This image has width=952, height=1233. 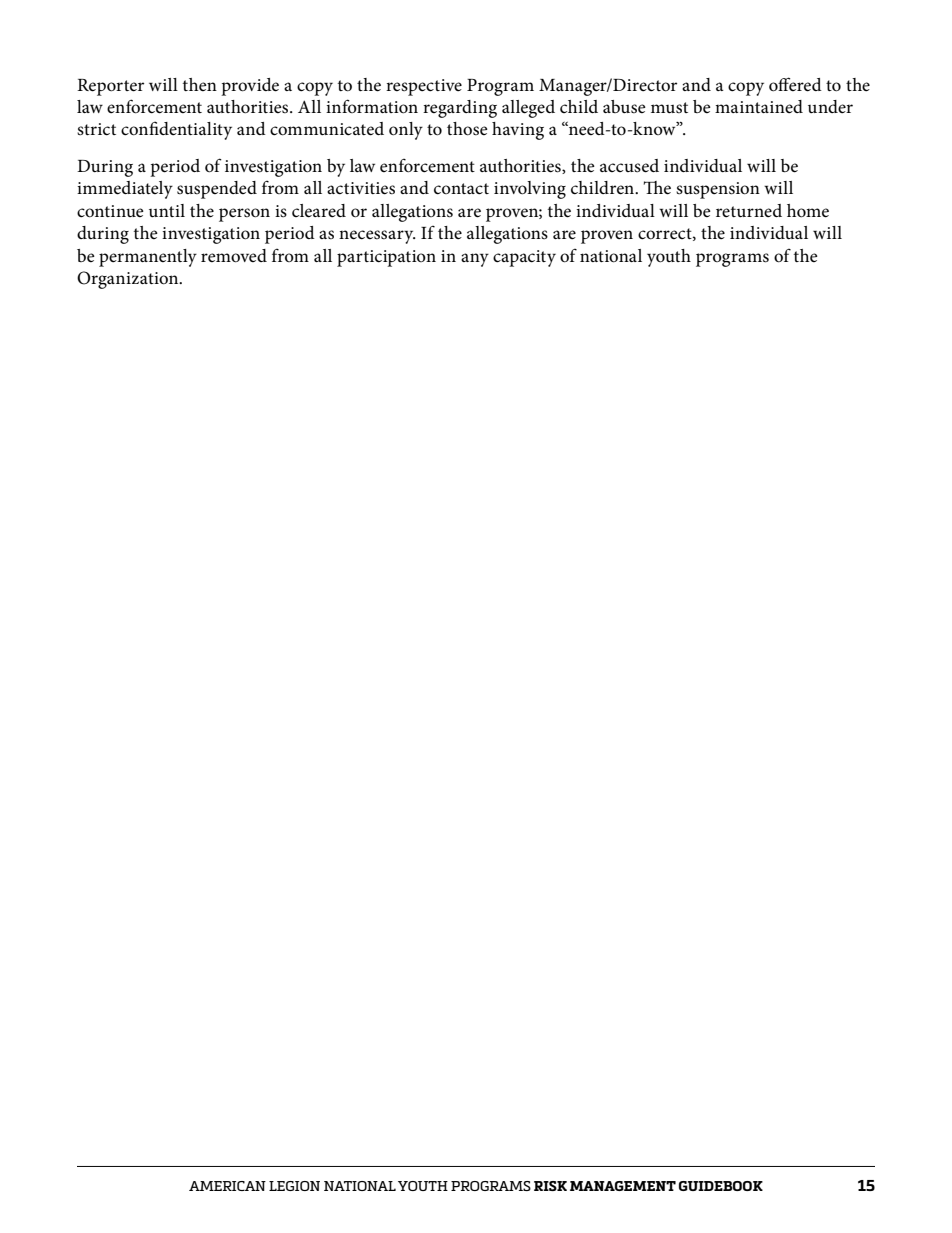 What do you see at coordinates (759, 106) in the image?
I see `maintained` at bounding box center [759, 106].
